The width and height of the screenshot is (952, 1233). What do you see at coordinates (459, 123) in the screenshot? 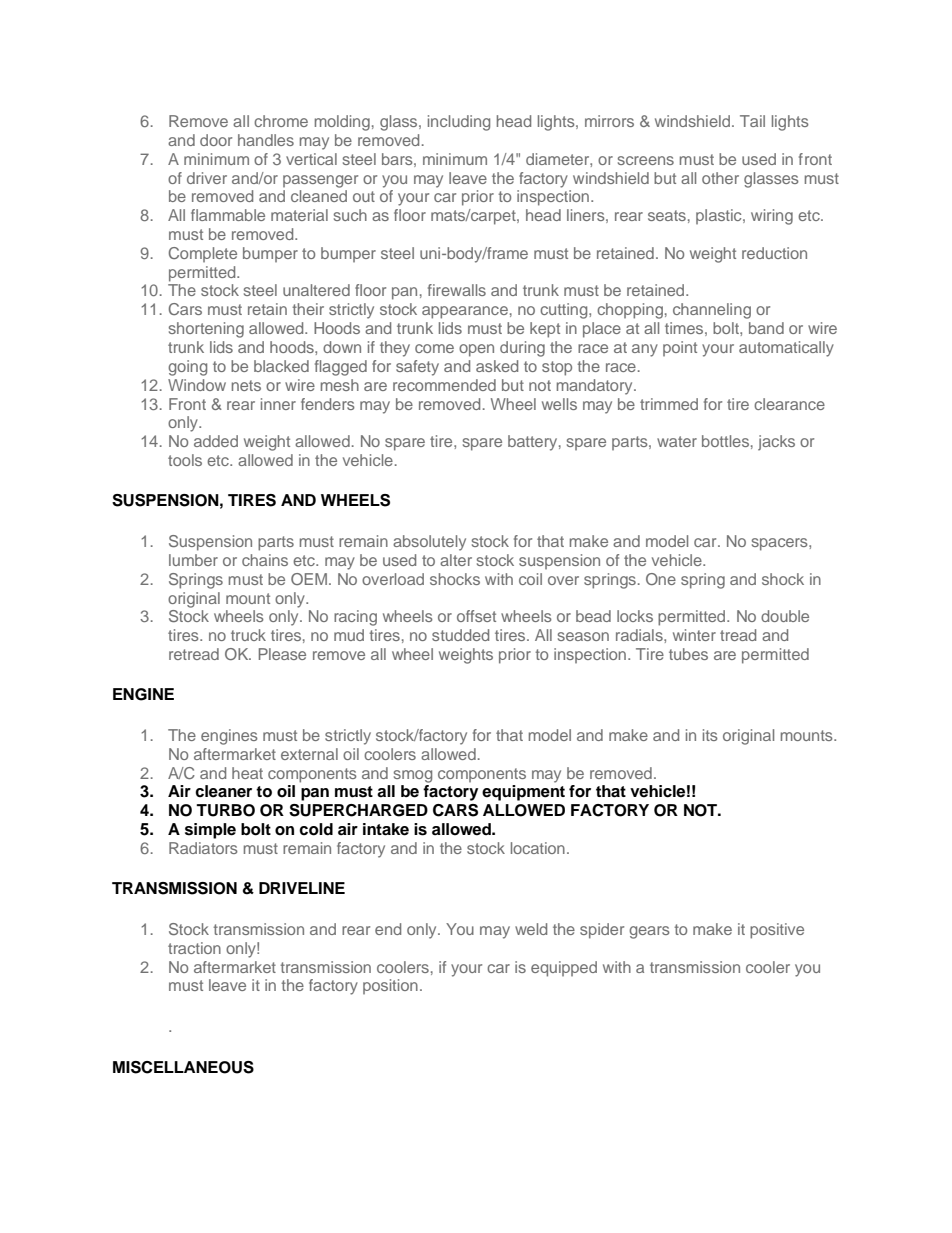
I see `including` at bounding box center [459, 123].
